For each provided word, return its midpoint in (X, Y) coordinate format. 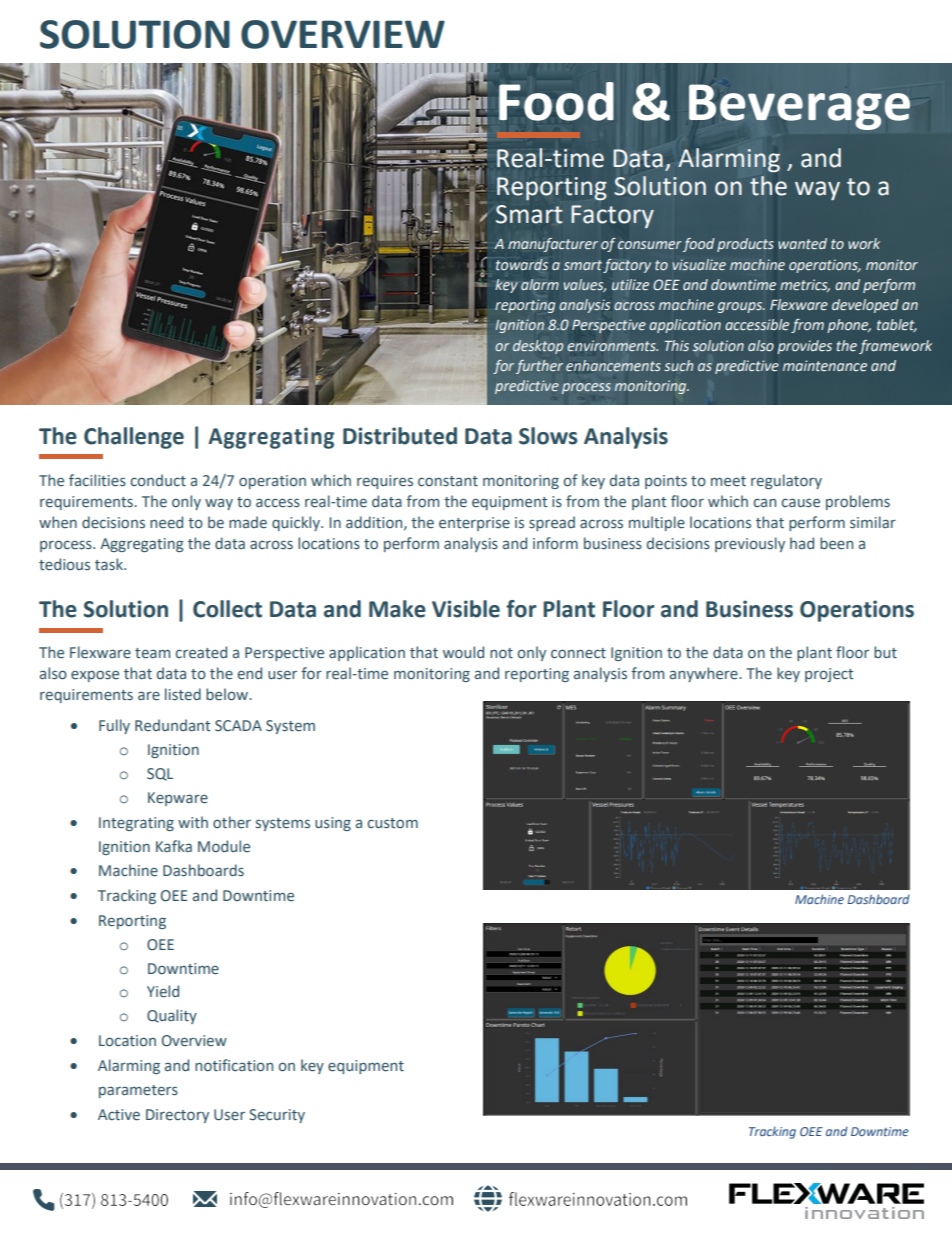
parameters (138, 1091)
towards (522, 265)
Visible (466, 609)
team (152, 653)
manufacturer (553, 245)
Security (277, 1116)
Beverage (799, 107)
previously (750, 544)
